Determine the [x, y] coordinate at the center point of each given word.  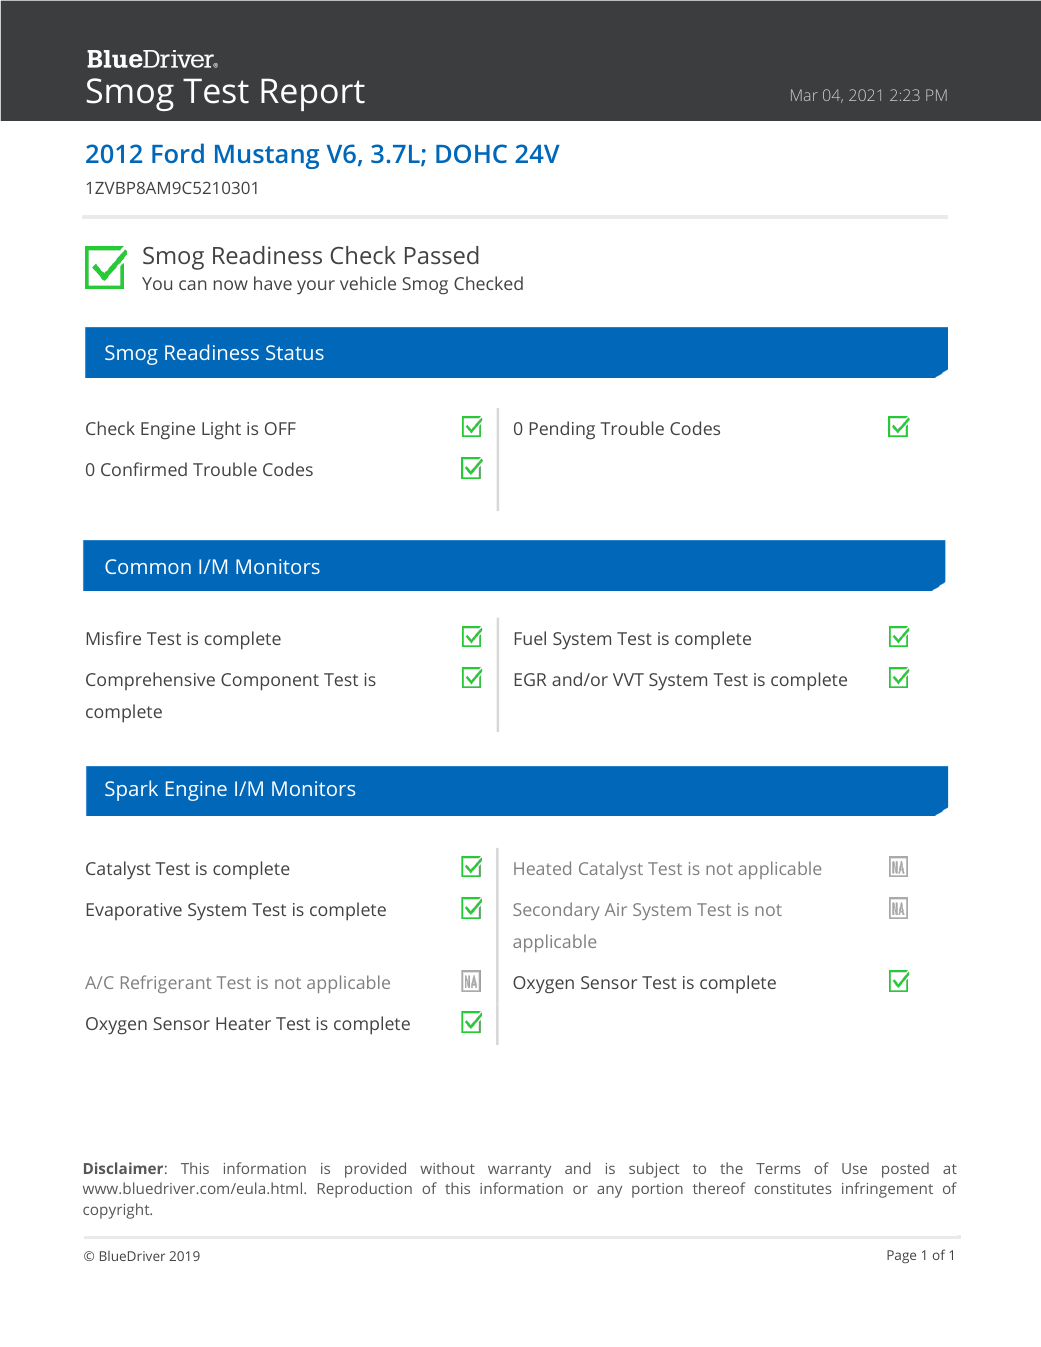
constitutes [793, 1188]
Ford [178, 153]
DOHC [471, 153]
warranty [519, 1171]
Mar [804, 95]
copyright [117, 1211]
